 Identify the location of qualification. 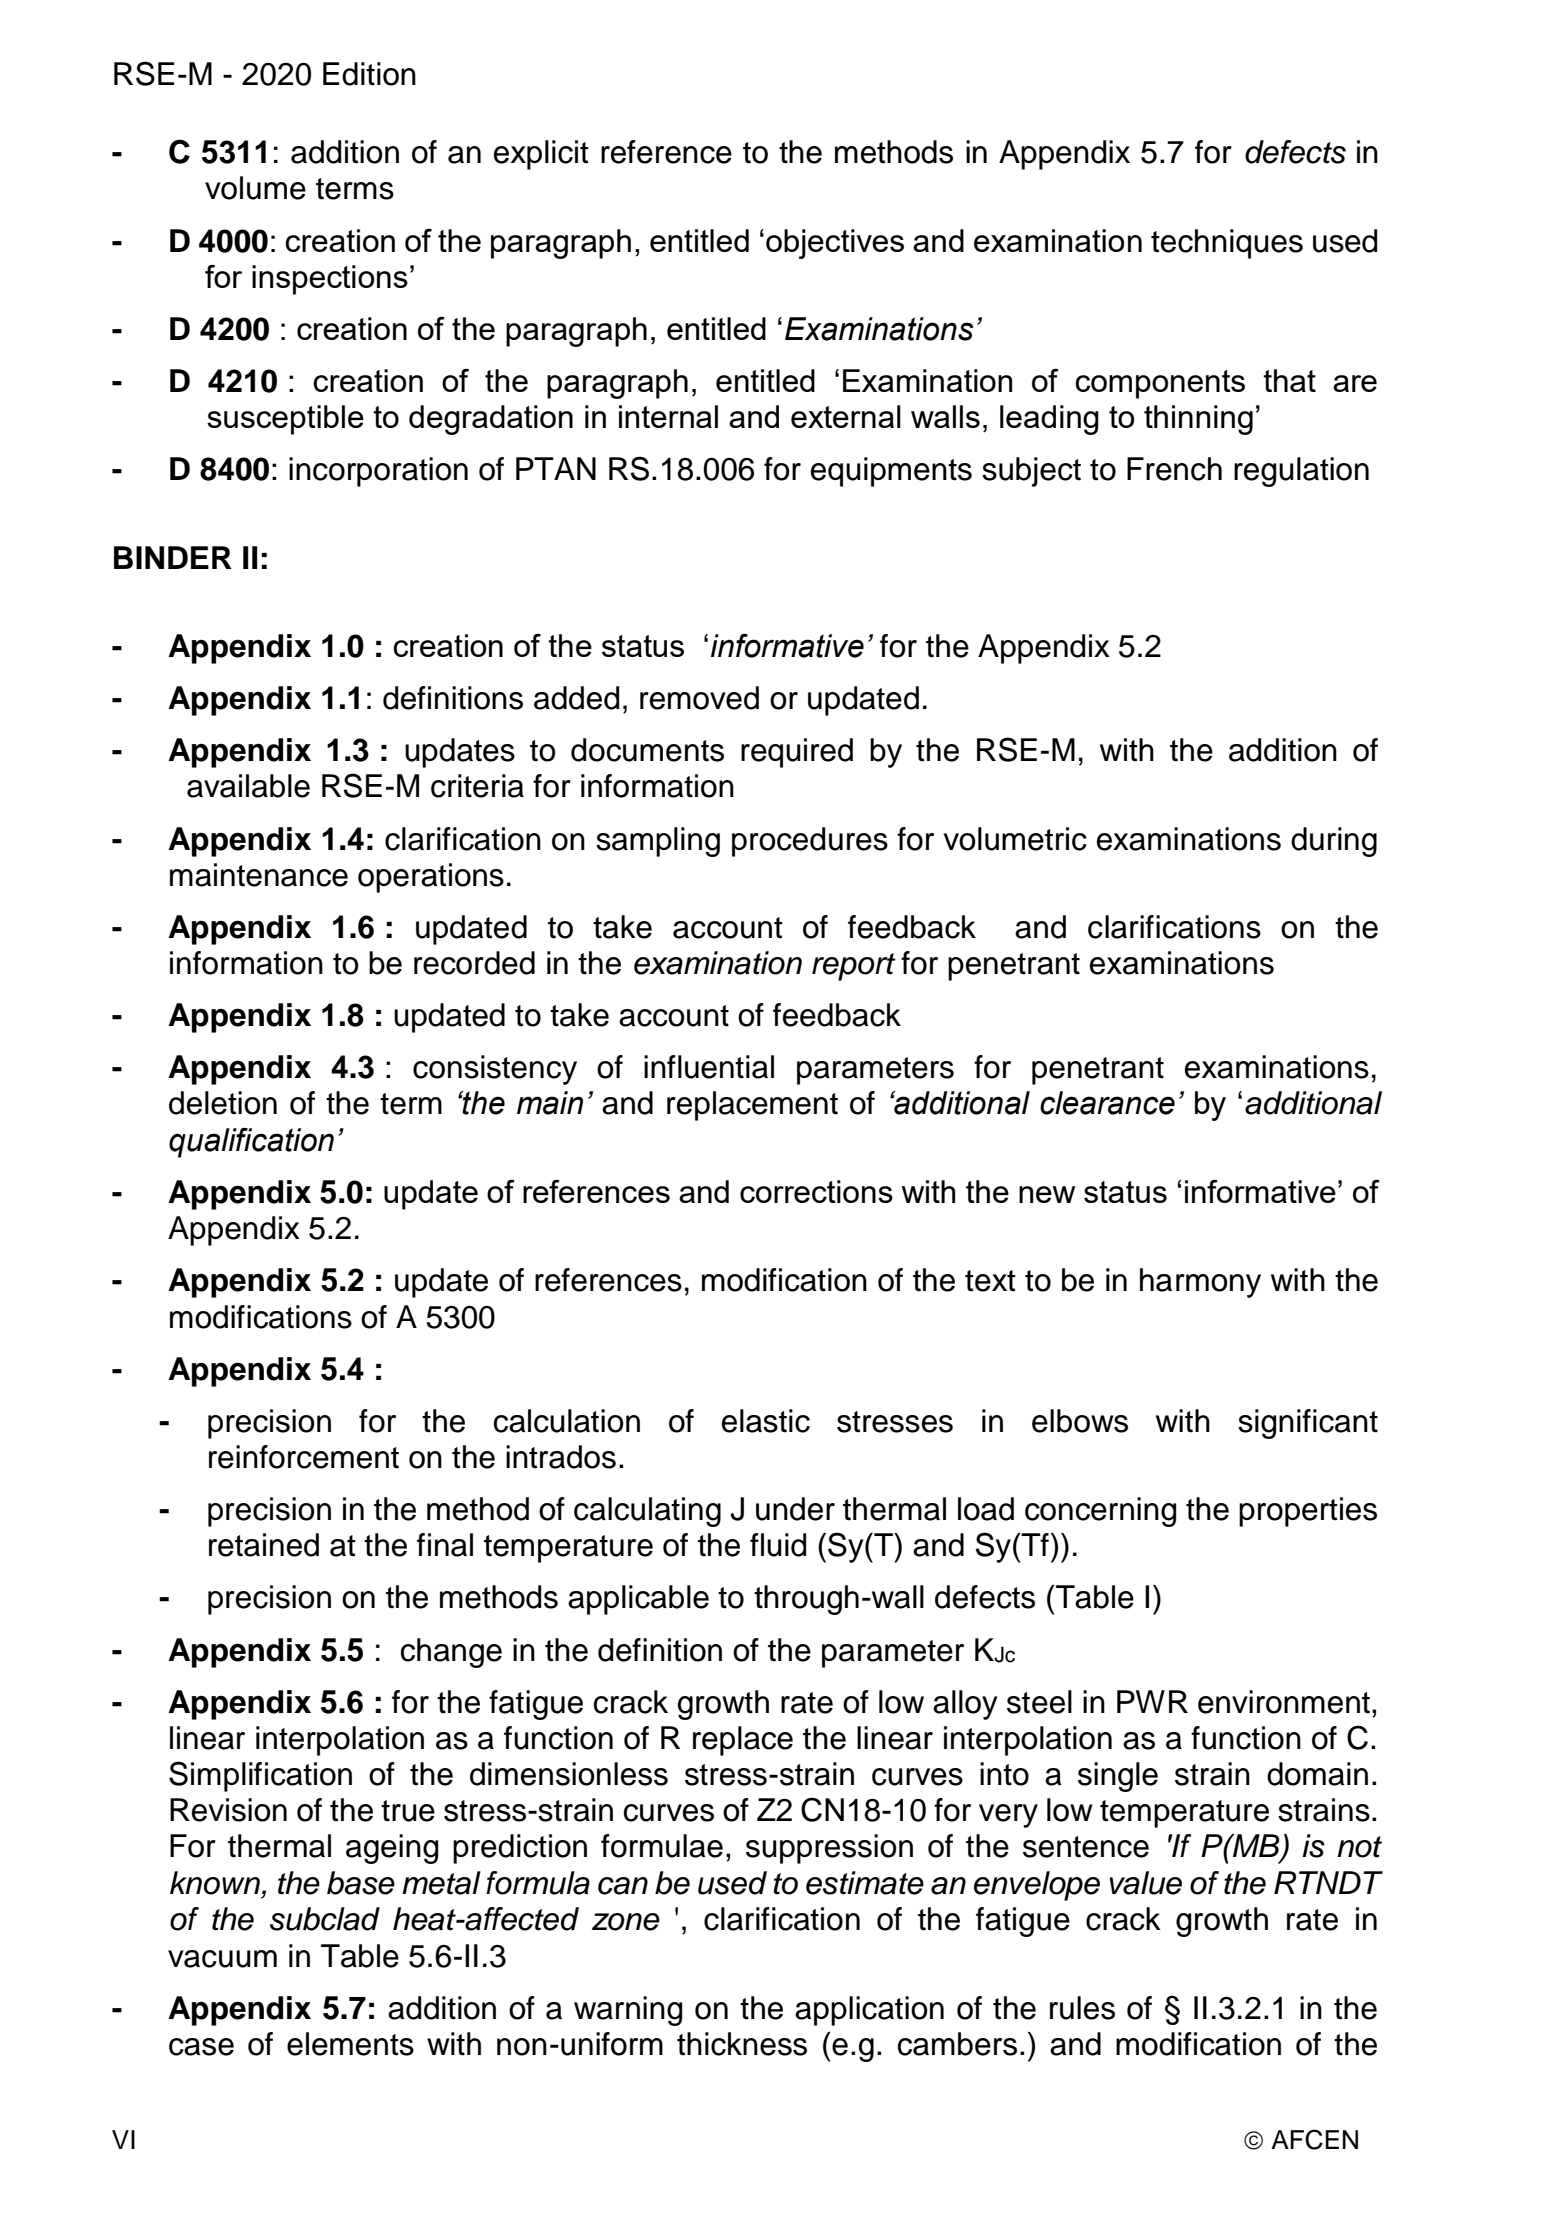
(251, 1143).
